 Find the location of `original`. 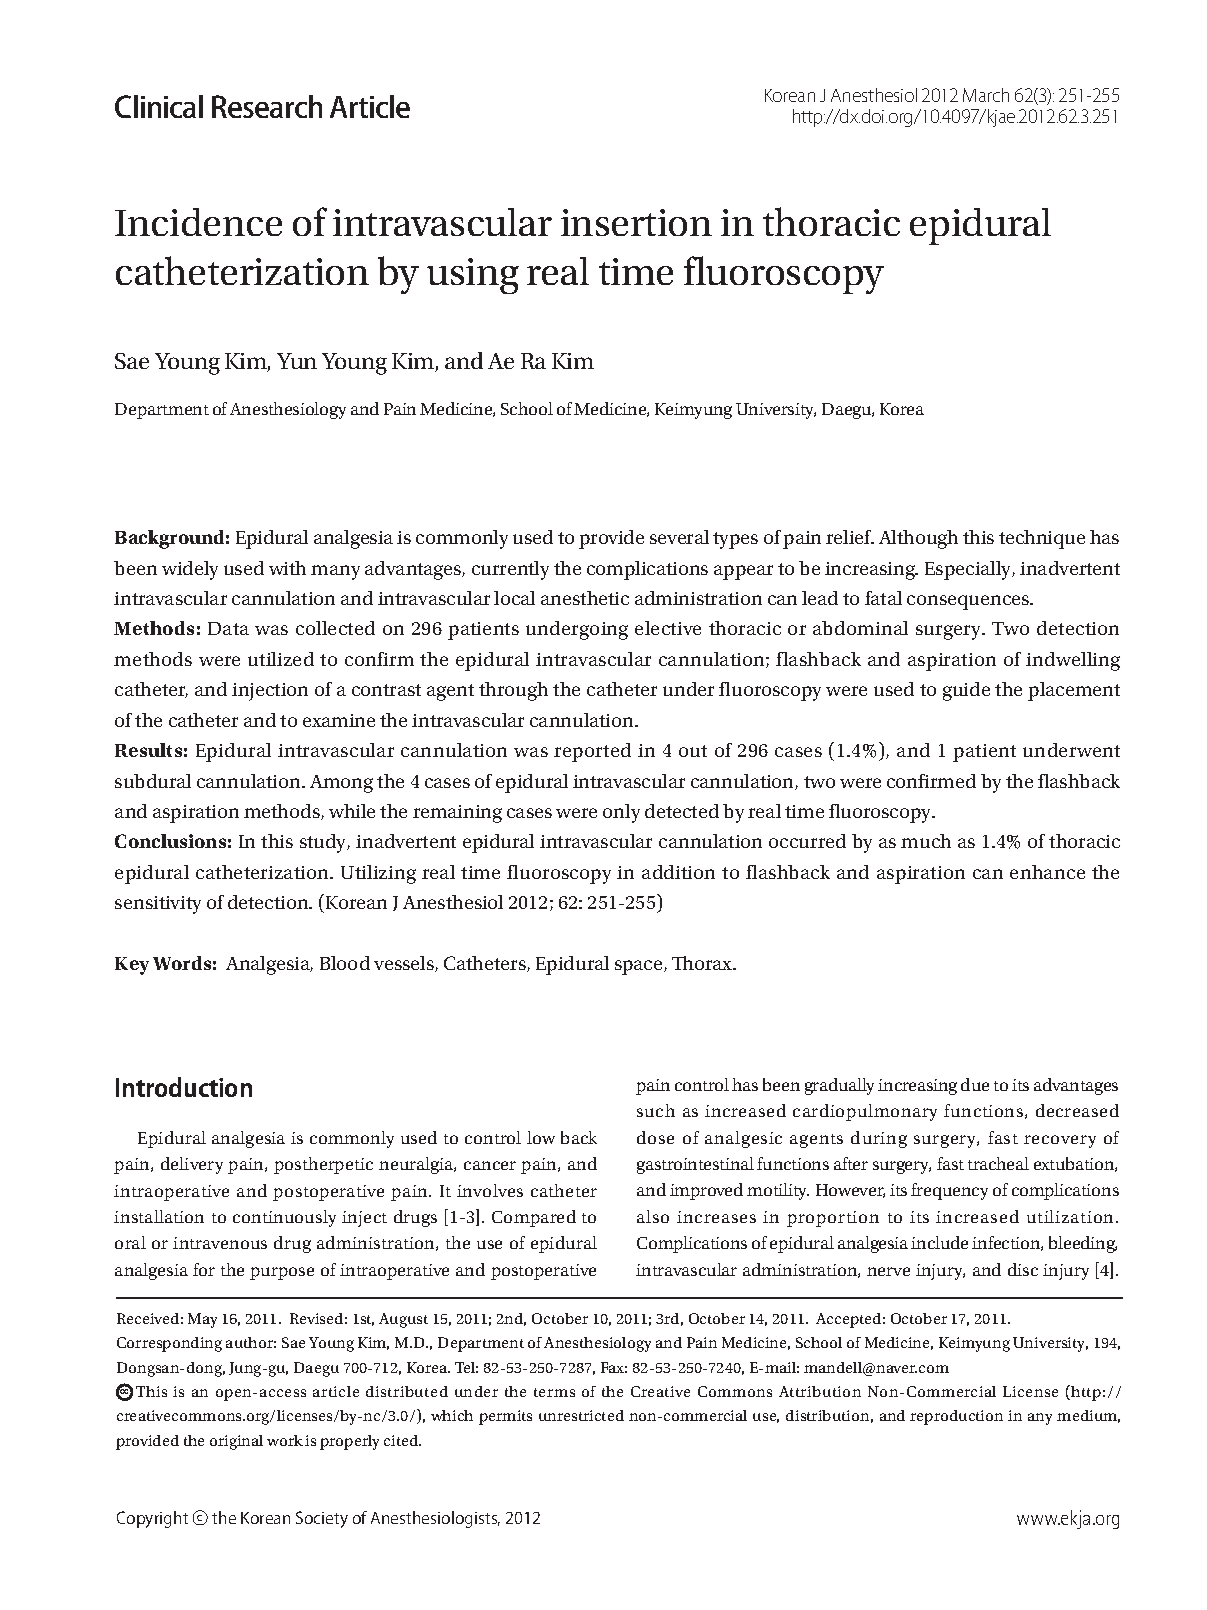

original is located at coordinates (236, 1442).
